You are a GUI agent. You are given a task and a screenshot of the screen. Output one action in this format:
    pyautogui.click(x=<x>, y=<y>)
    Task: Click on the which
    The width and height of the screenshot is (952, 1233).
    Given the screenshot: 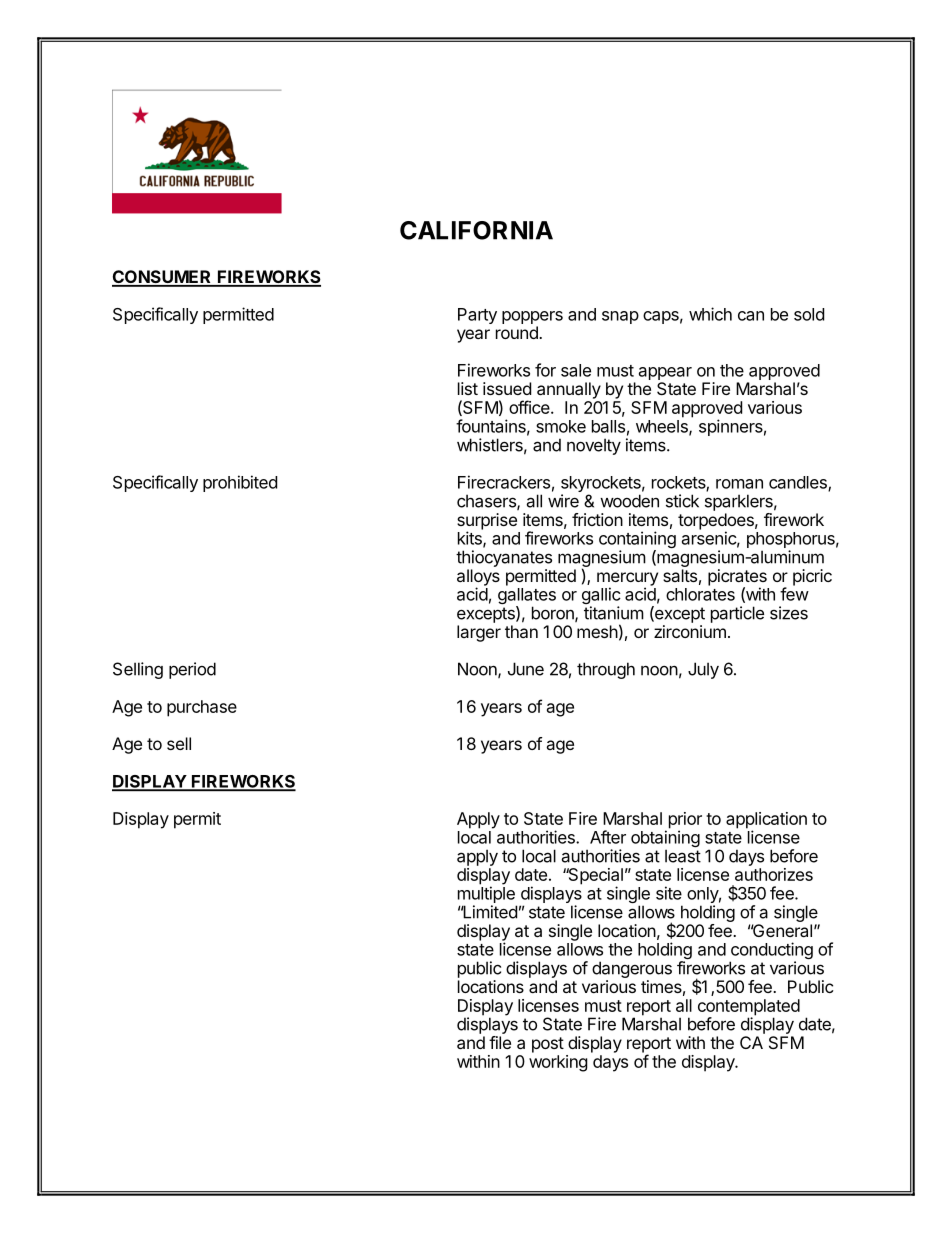 What is the action you would take?
    pyautogui.click(x=710, y=314)
